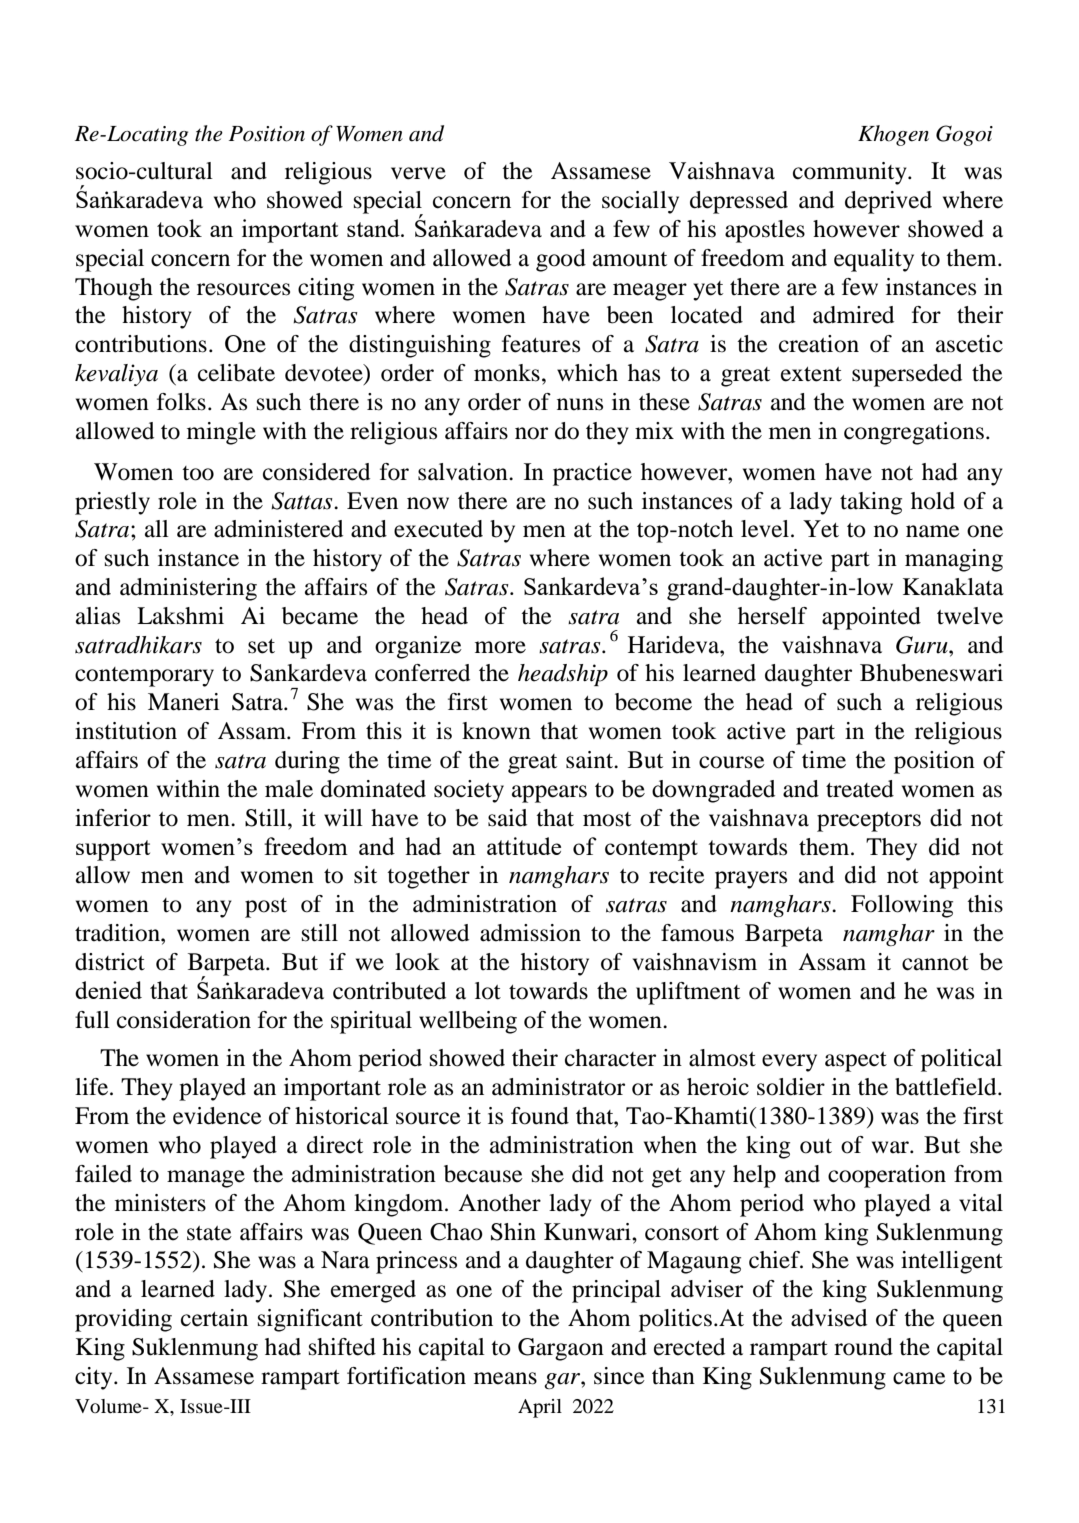 The height and width of the document is (1523, 1079). What do you see at coordinates (923, 645) in the document?
I see `Guru` at bounding box center [923, 645].
